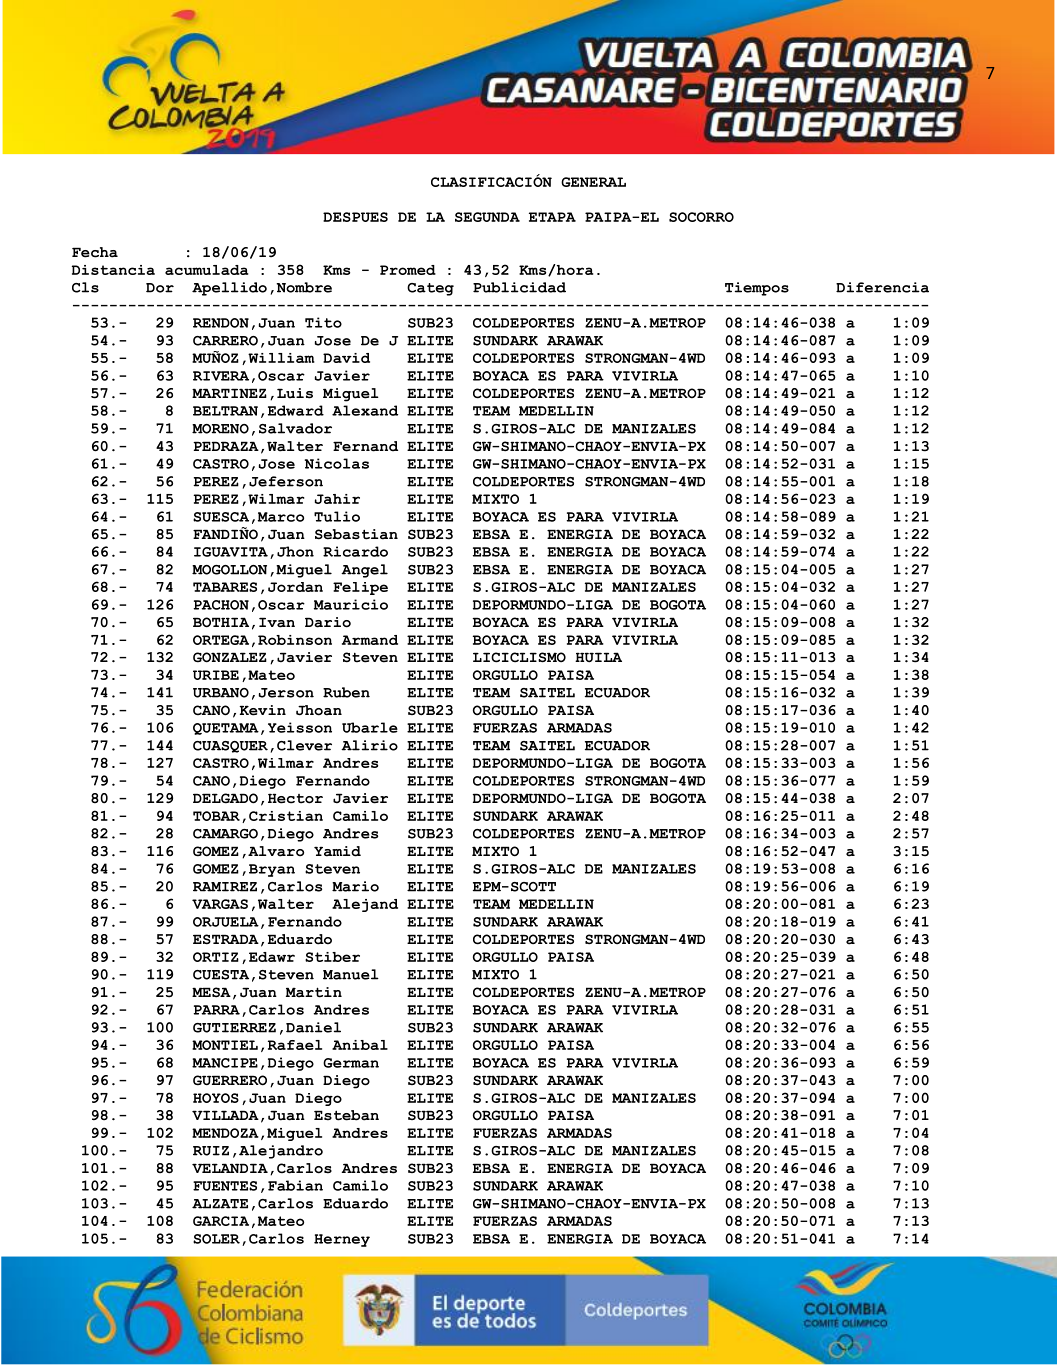 The image size is (1057, 1368). What do you see at coordinates (370, 640) in the page?
I see `Armand` at bounding box center [370, 640].
